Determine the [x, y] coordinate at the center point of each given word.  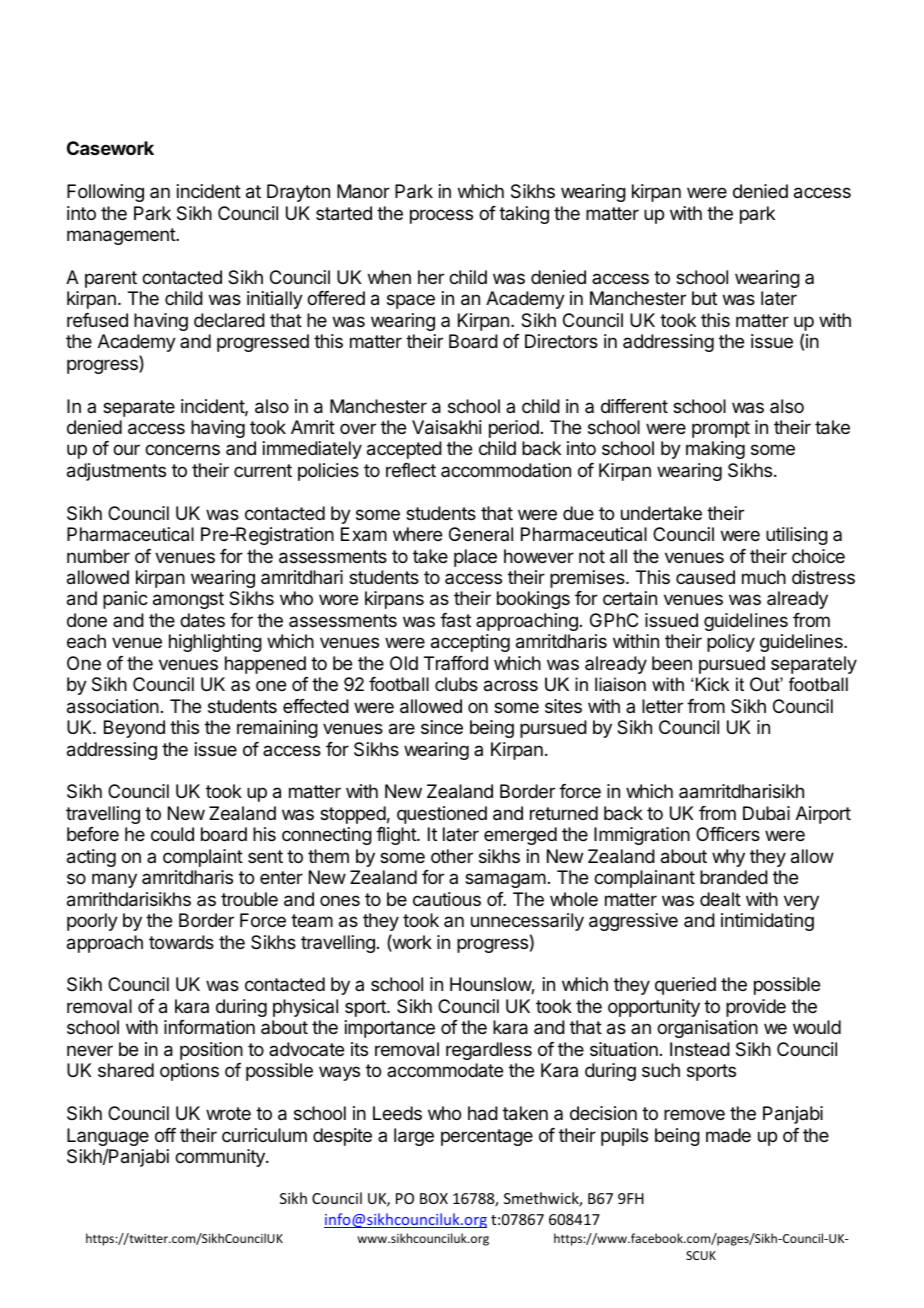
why [728, 858]
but [704, 298]
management [122, 236]
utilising [797, 536]
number [98, 556]
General [481, 534]
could [172, 834]
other [452, 856]
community [221, 1158]
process [441, 216]
